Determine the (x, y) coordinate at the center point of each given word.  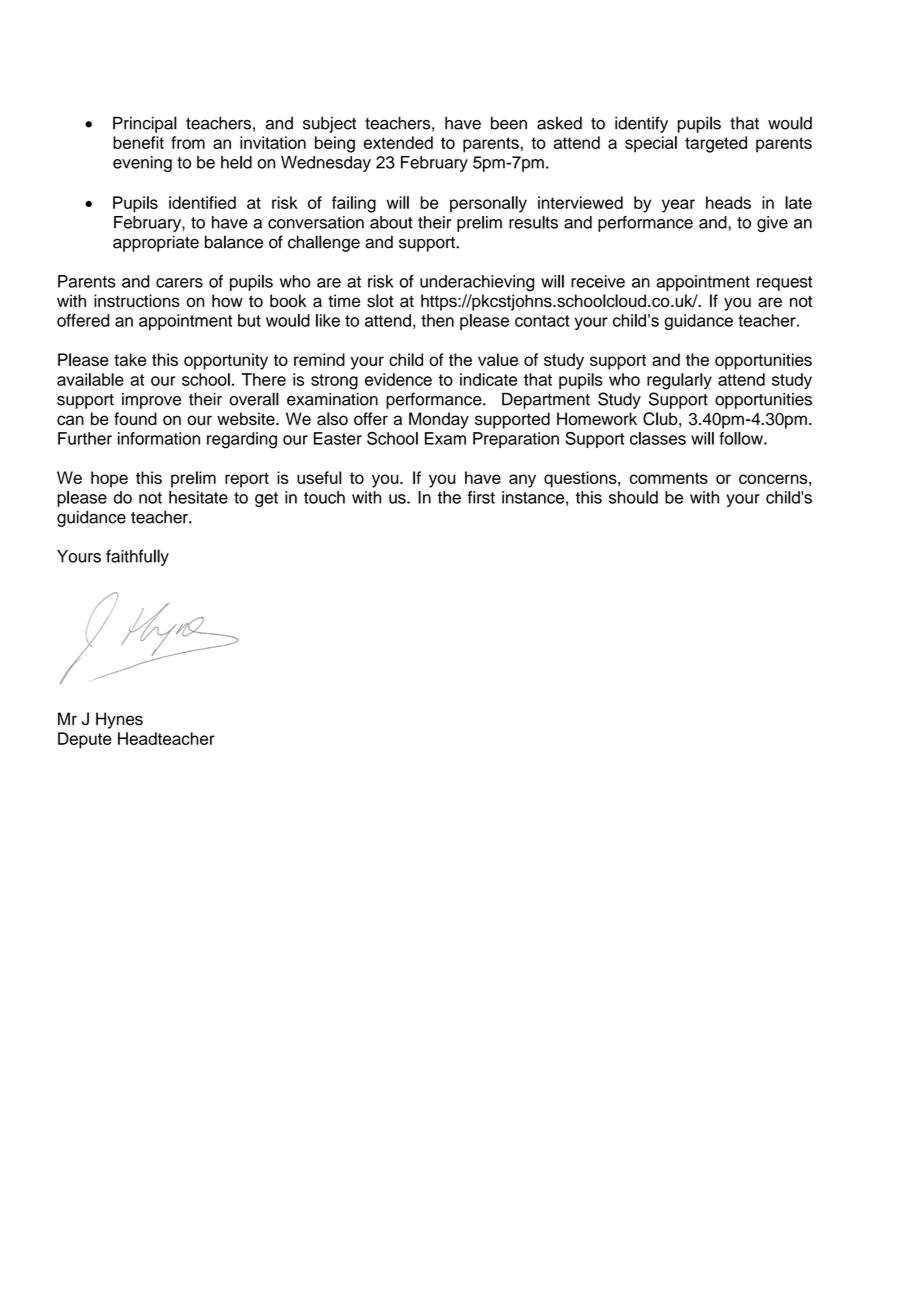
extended (398, 142)
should (633, 497)
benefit (138, 142)
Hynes (119, 720)
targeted (716, 144)
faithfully (137, 557)
